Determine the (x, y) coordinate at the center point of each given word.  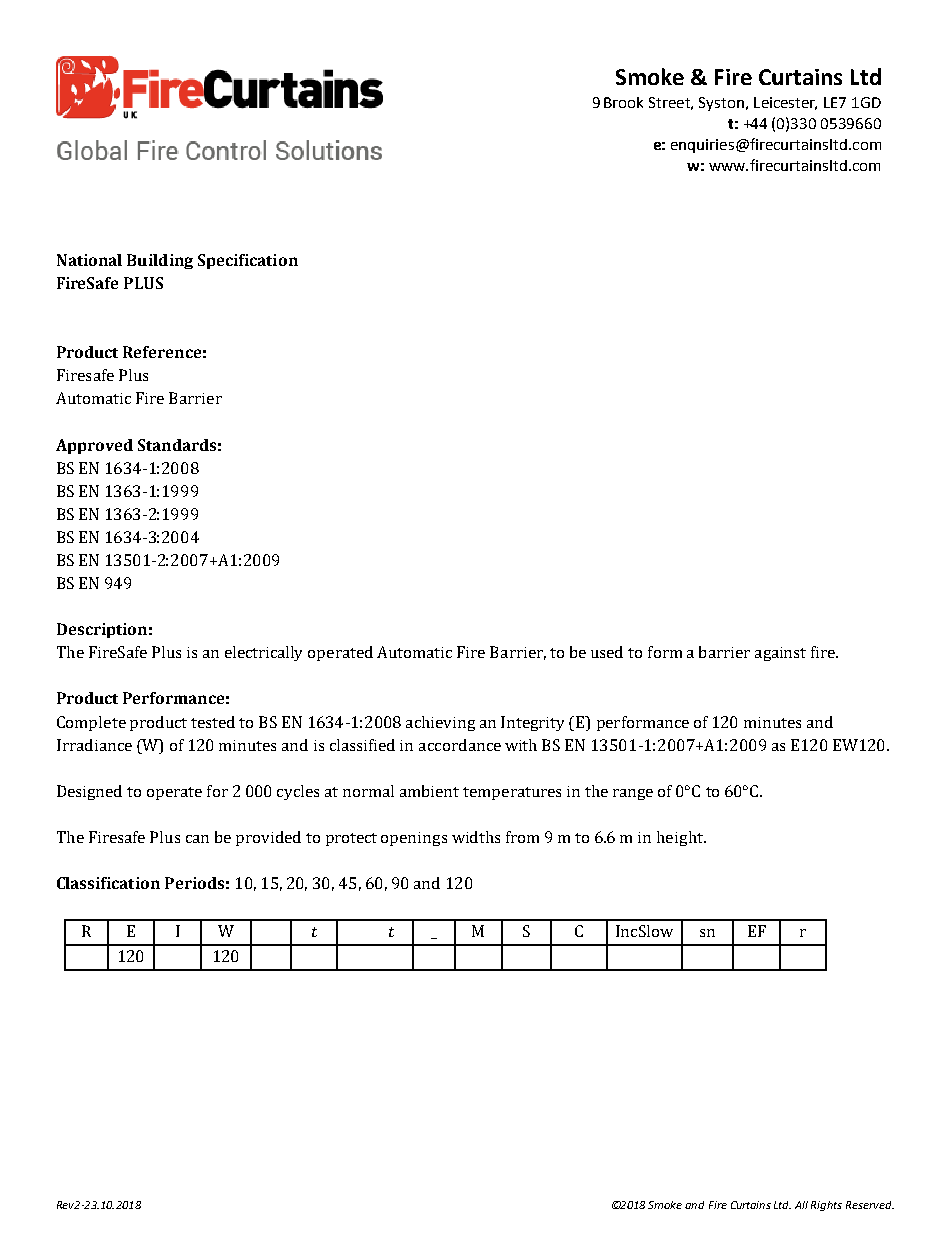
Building (160, 261)
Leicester (785, 103)
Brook (623, 102)
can (197, 839)
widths (476, 837)
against (780, 654)
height (681, 838)
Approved (94, 446)
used (607, 652)
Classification (108, 883)
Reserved (870, 1205)
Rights (826, 1206)
